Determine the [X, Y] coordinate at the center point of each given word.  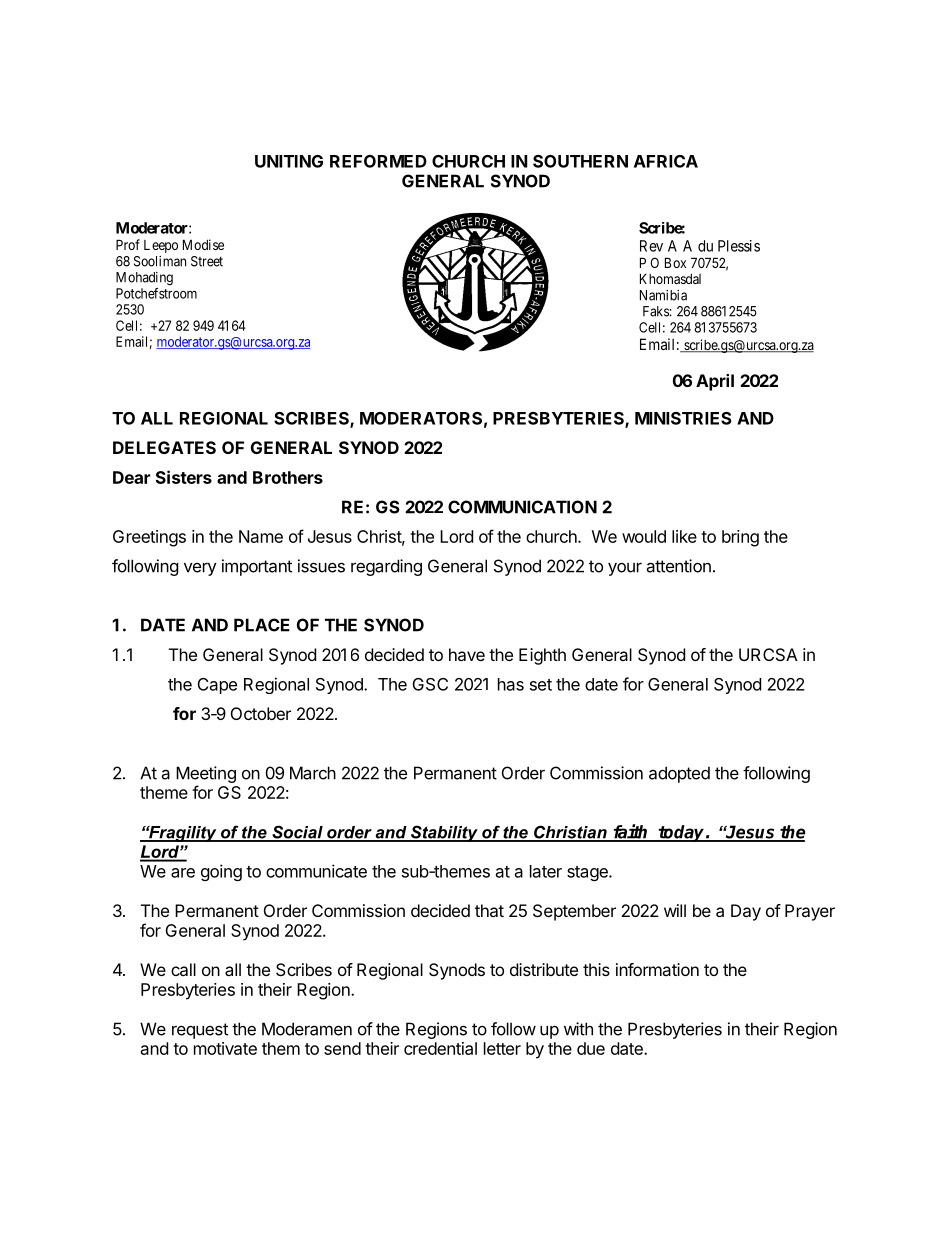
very [200, 569]
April [715, 382]
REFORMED [378, 161]
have [467, 654]
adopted [679, 774]
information [657, 969]
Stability [444, 833]
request [200, 1031]
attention [678, 566]
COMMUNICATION [522, 507]
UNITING [289, 161]
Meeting [206, 774]
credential [440, 1048]
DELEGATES [164, 447]
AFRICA [666, 161]
